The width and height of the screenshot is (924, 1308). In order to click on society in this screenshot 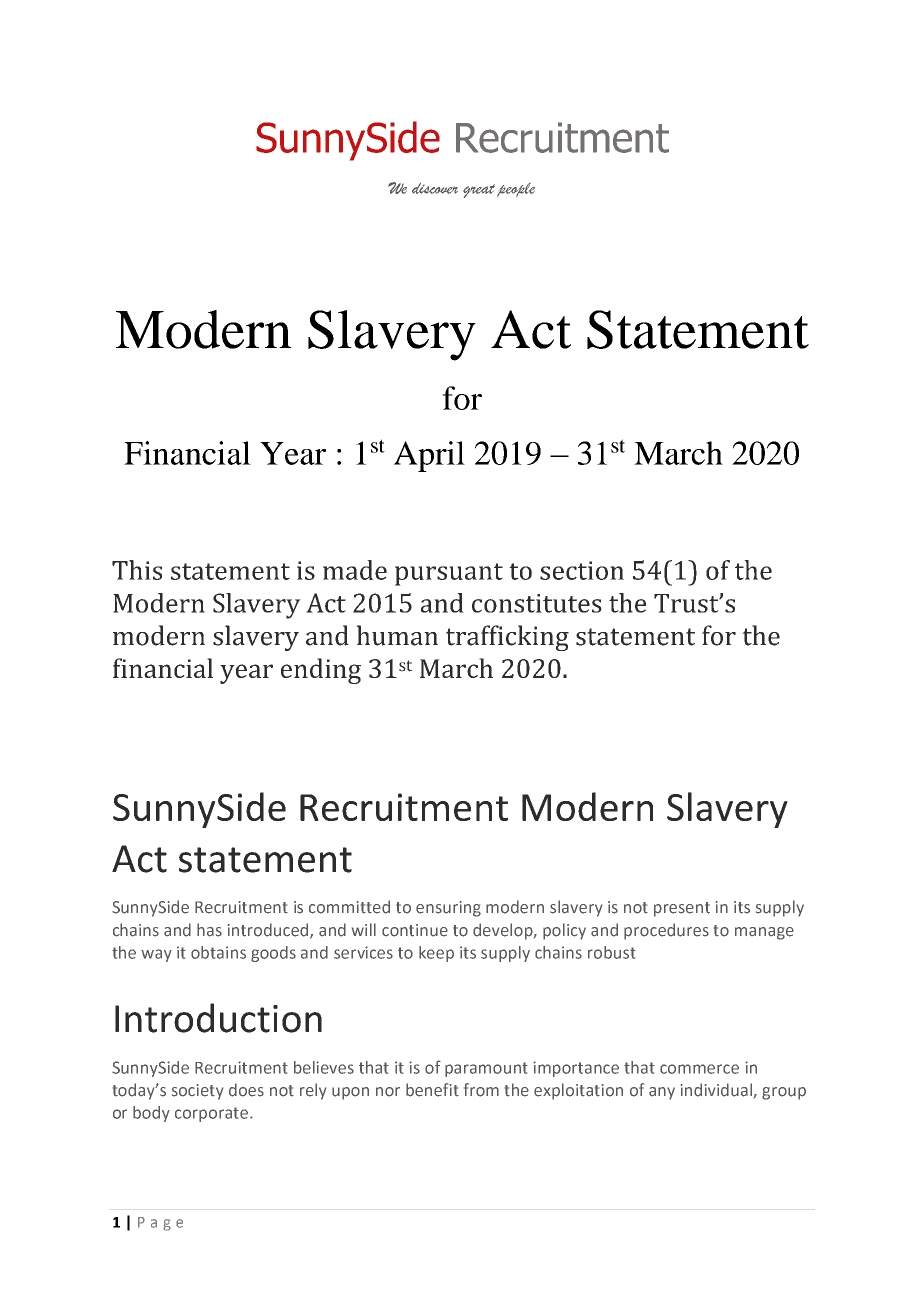, I will do `click(197, 1092)`.
